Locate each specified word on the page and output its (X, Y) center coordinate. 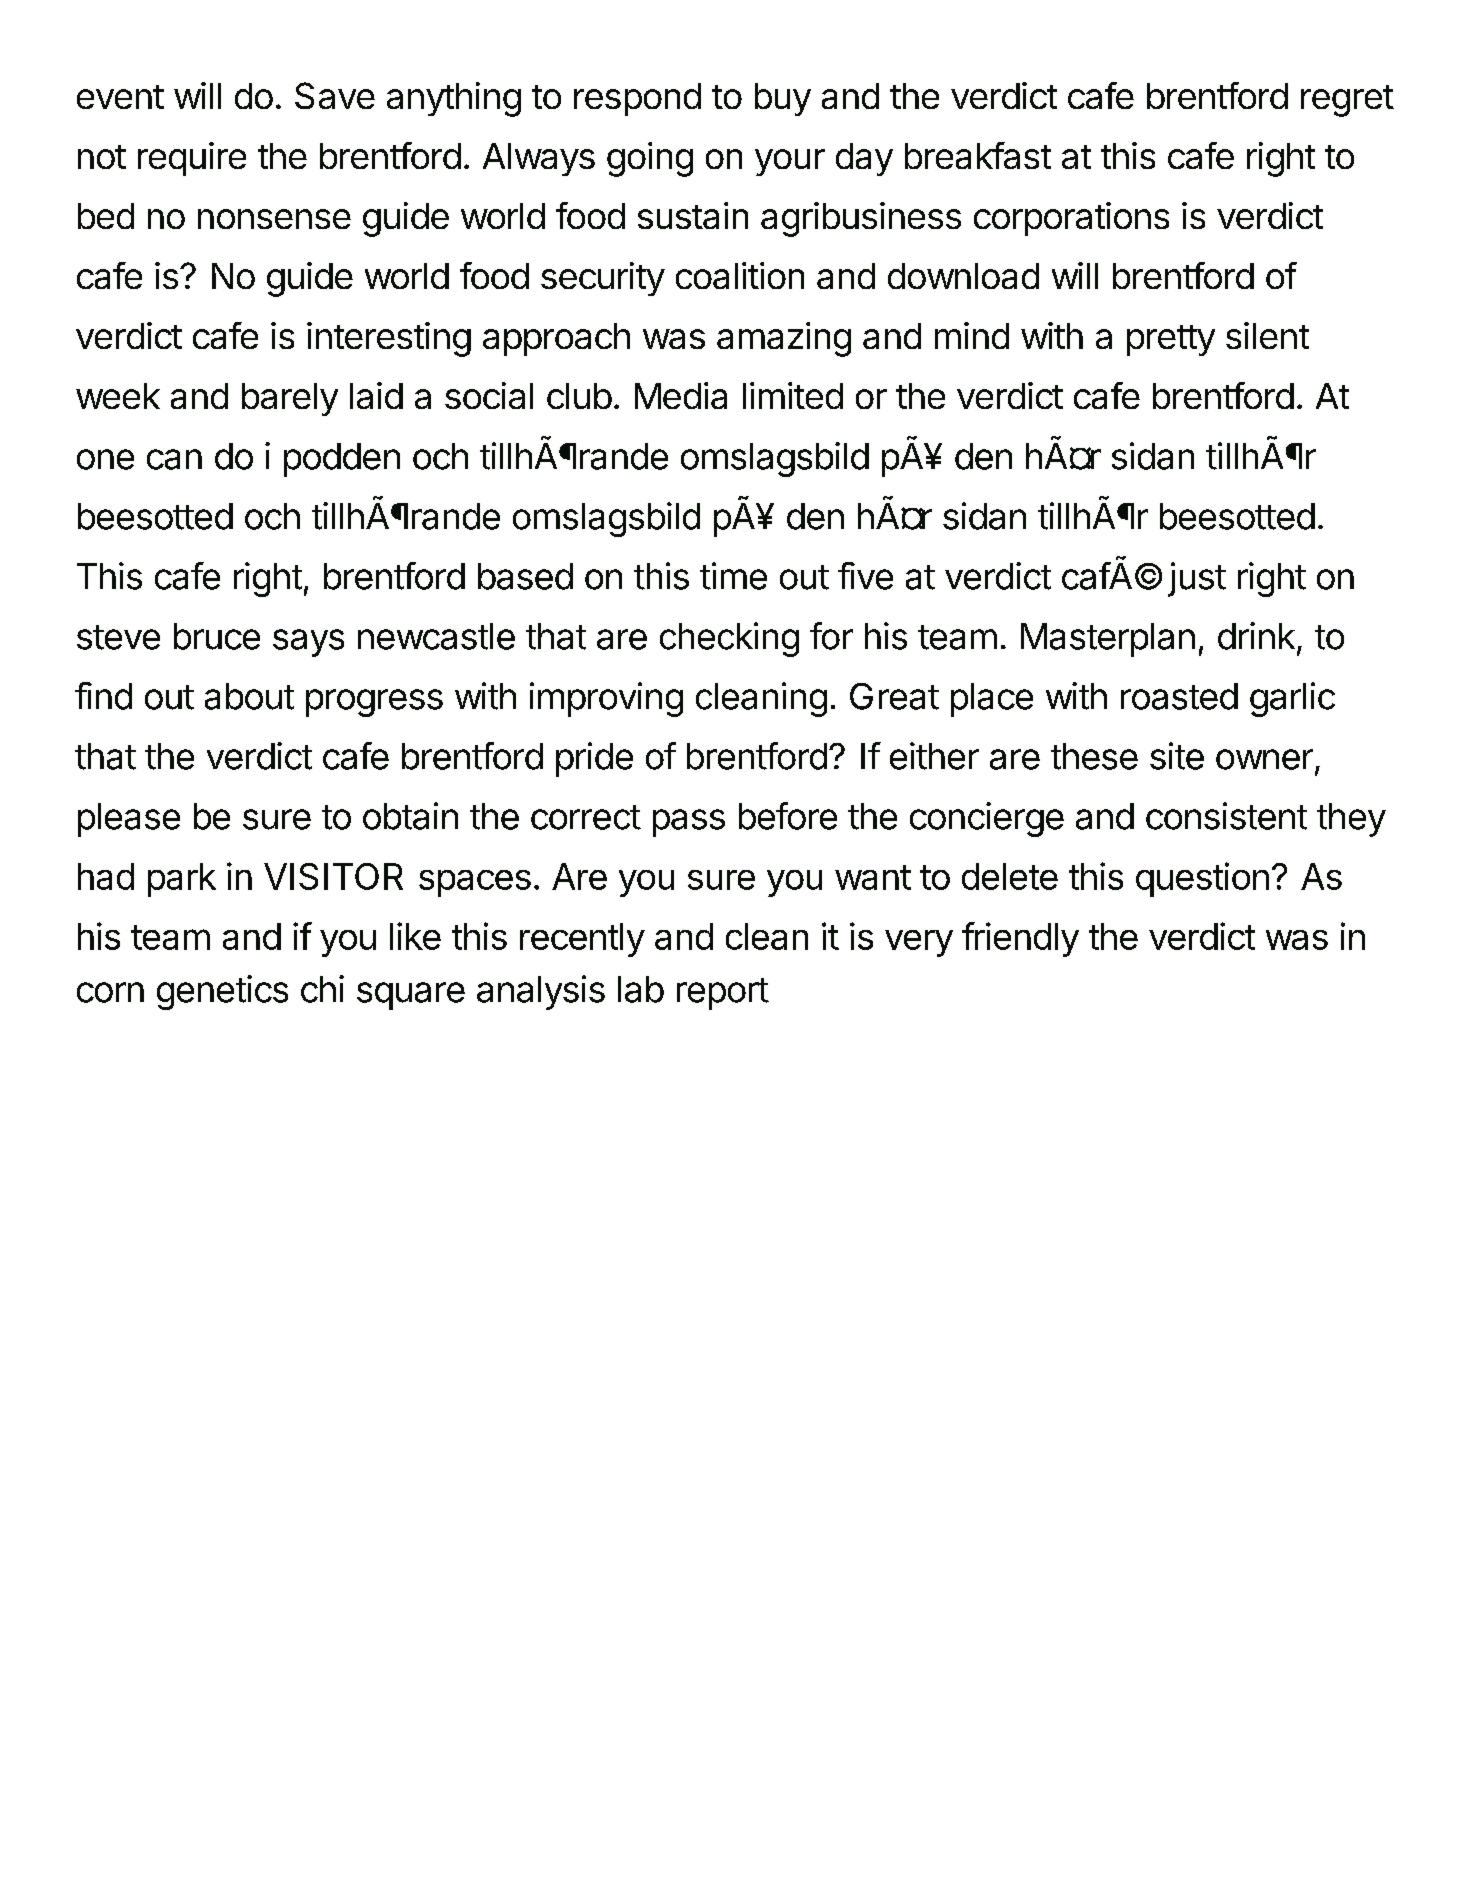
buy (783, 99)
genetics (222, 992)
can (174, 459)
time (733, 576)
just (1197, 579)
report (723, 994)
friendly (1020, 939)
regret (1347, 101)
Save (335, 95)
